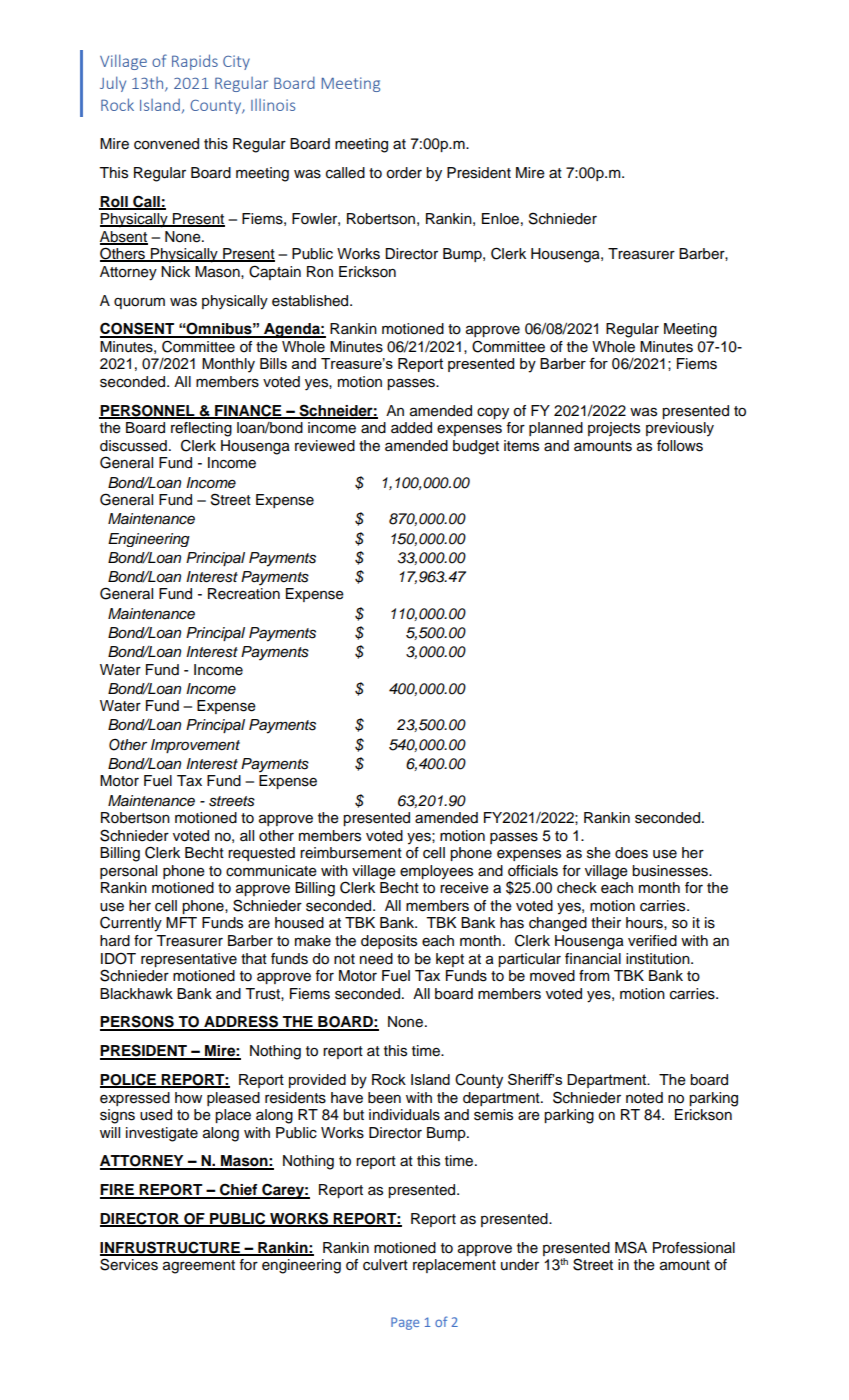 The height and width of the screenshot is (1400, 849). I want to click on Improvement, so click(195, 746).
